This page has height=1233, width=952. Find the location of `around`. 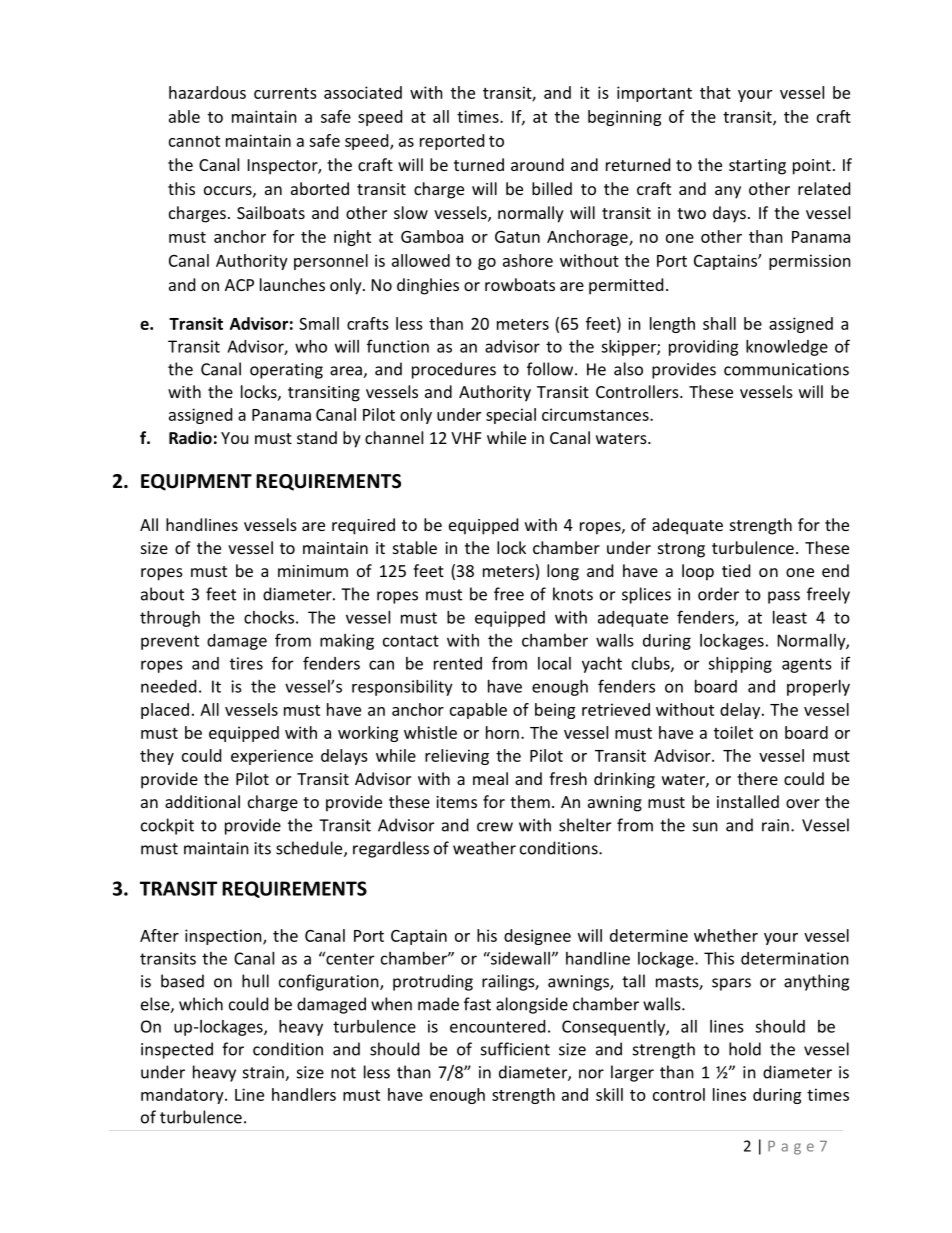

around is located at coordinates (537, 164).
